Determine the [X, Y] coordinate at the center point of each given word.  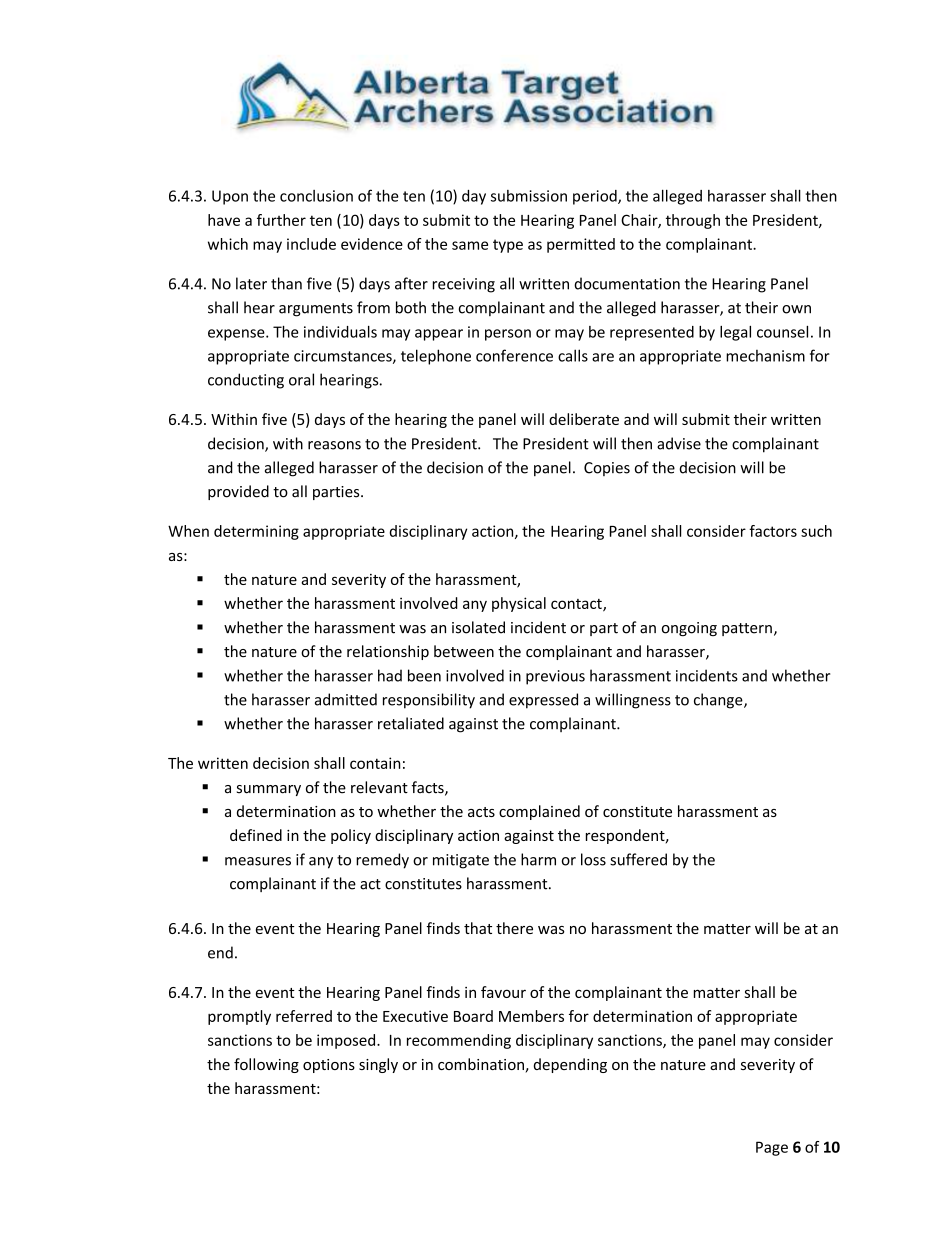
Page [772, 1148]
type [508, 246]
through [693, 221]
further [281, 220]
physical [519, 604]
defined [256, 835]
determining [256, 532]
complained [539, 812]
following [266, 1065]
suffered [638, 859]
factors [773, 531]
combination [481, 1064]
